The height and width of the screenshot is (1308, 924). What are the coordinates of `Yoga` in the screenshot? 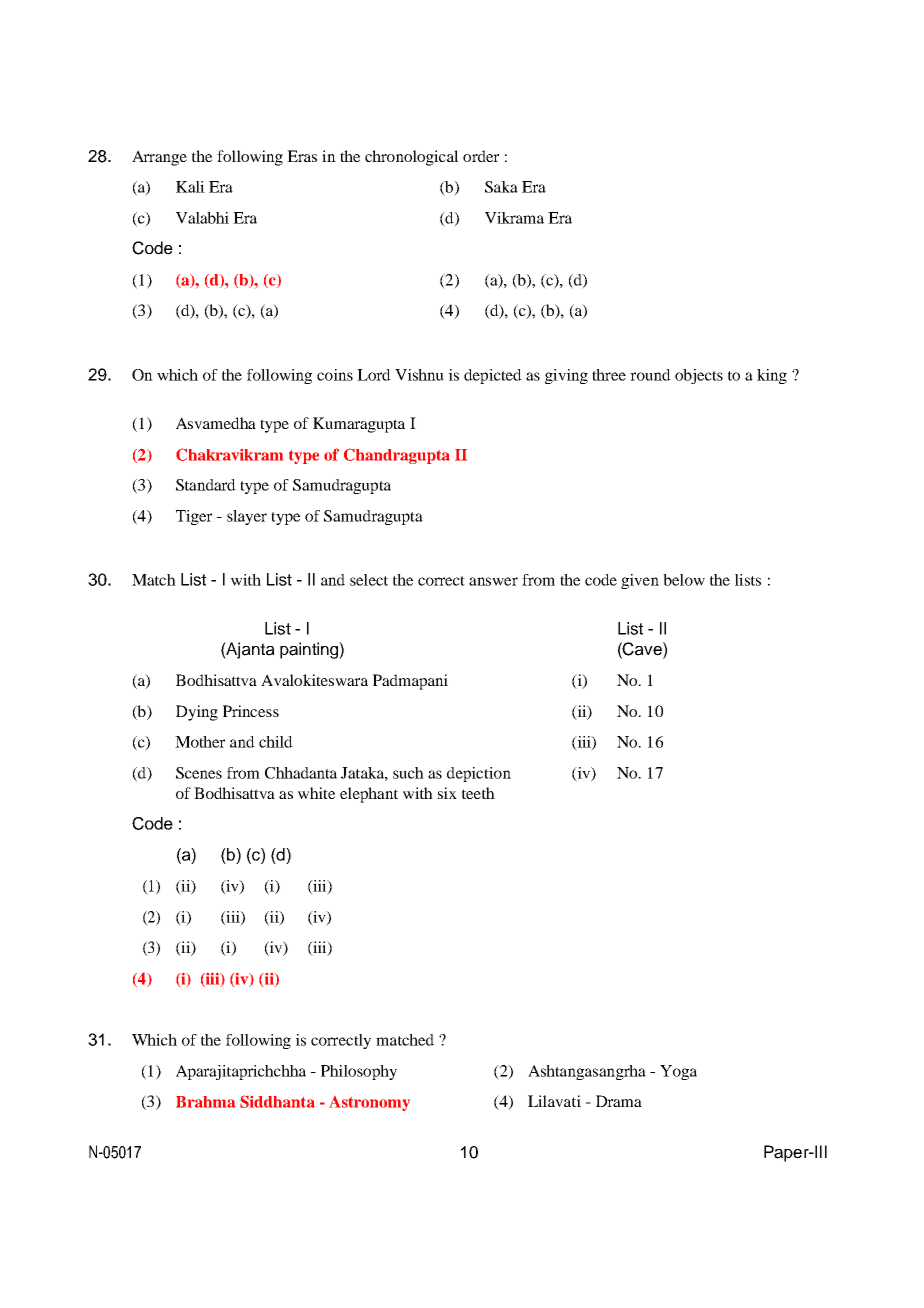 It's located at (678, 1072).
